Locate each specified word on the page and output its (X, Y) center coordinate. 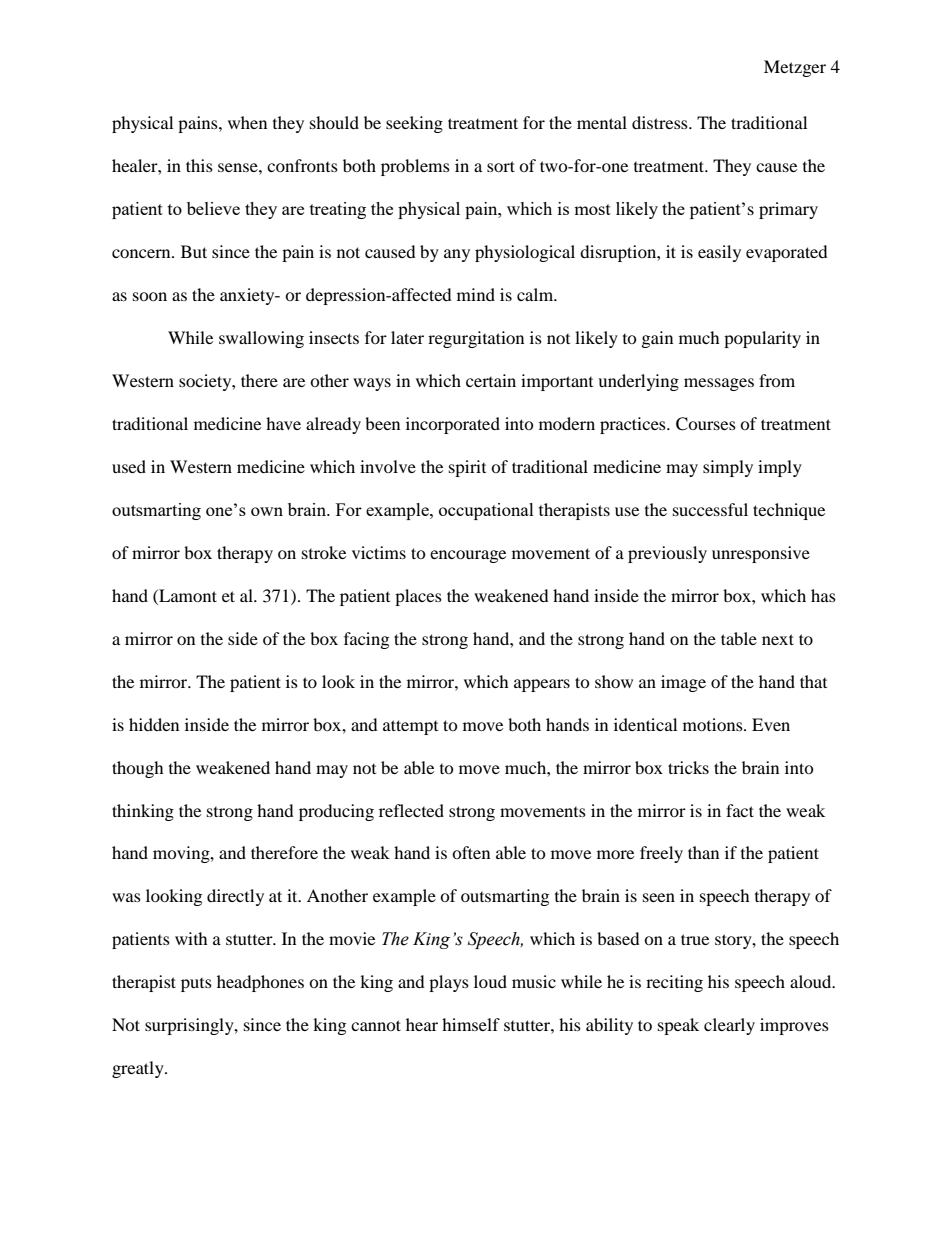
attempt (410, 727)
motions (714, 724)
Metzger (795, 68)
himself (471, 1024)
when (247, 122)
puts (196, 985)
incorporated (453, 425)
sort (501, 166)
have (283, 423)
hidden (154, 724)
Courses (706, 424)
